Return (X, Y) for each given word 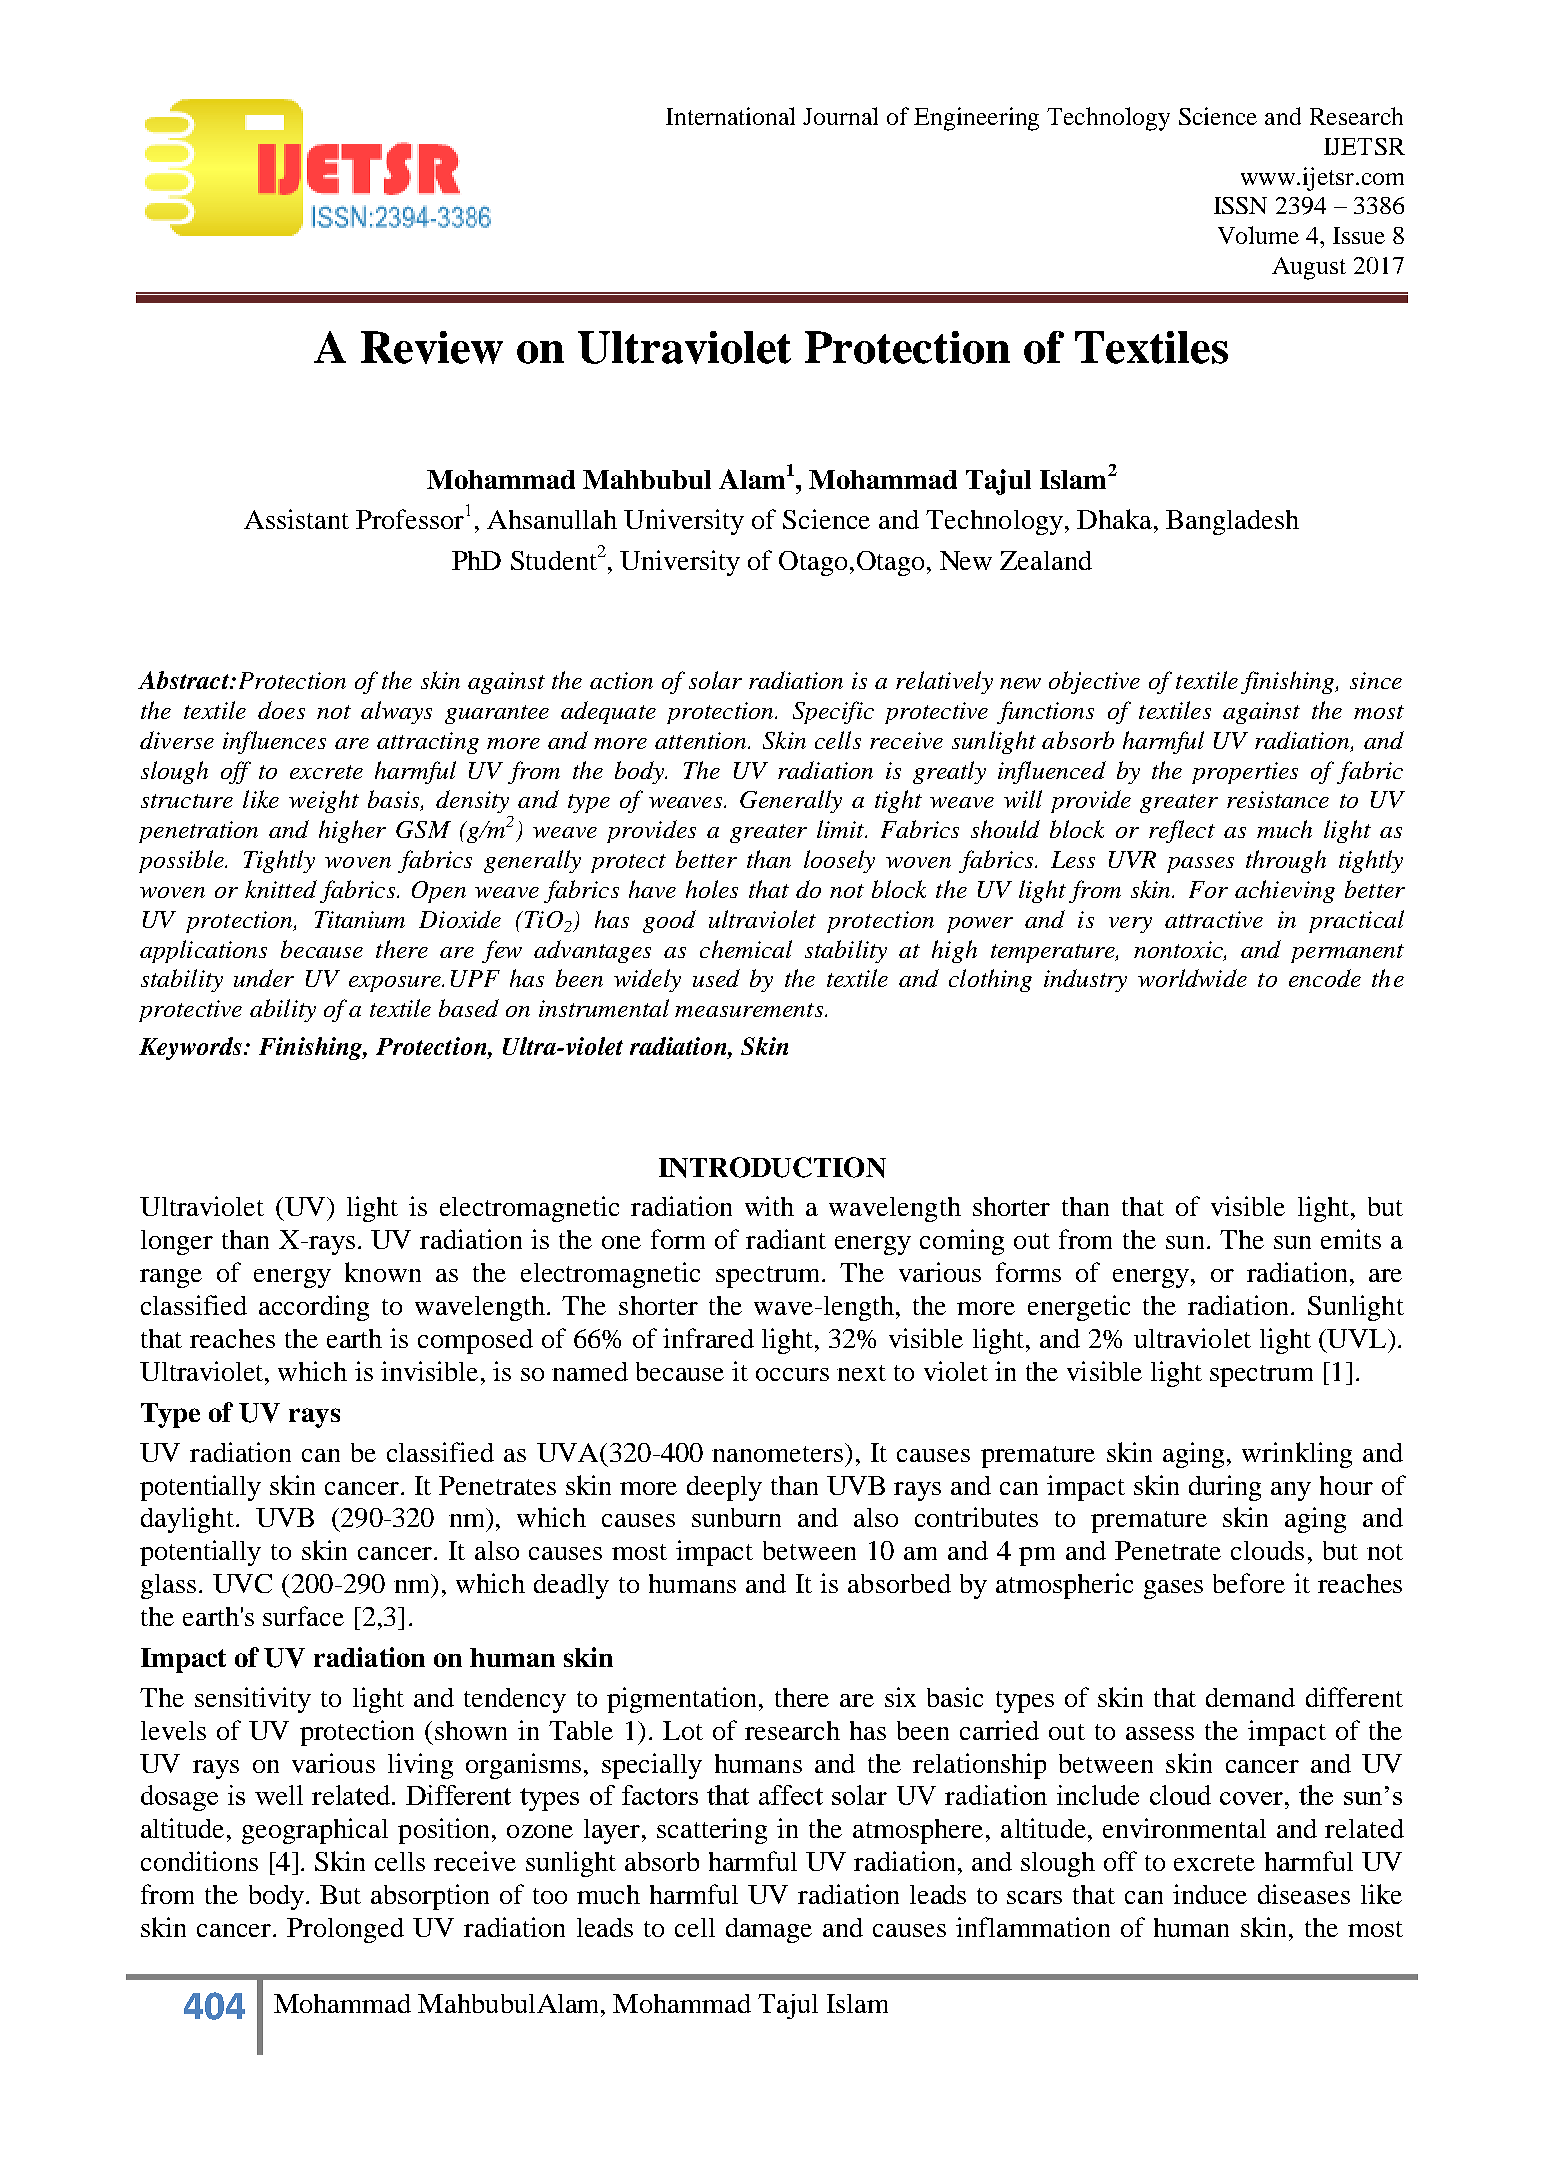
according (314, 1308)
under (264, 978)
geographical (315, 1831)
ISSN (1240, 205)
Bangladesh (1232, 522)
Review (432, 347)
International (730, 116)
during (1225, 1488)
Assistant (296, 519)
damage (769, 1930)
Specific (833, 712)
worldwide (1192, 978)
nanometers (779, 1452)
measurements (750, 1010)
